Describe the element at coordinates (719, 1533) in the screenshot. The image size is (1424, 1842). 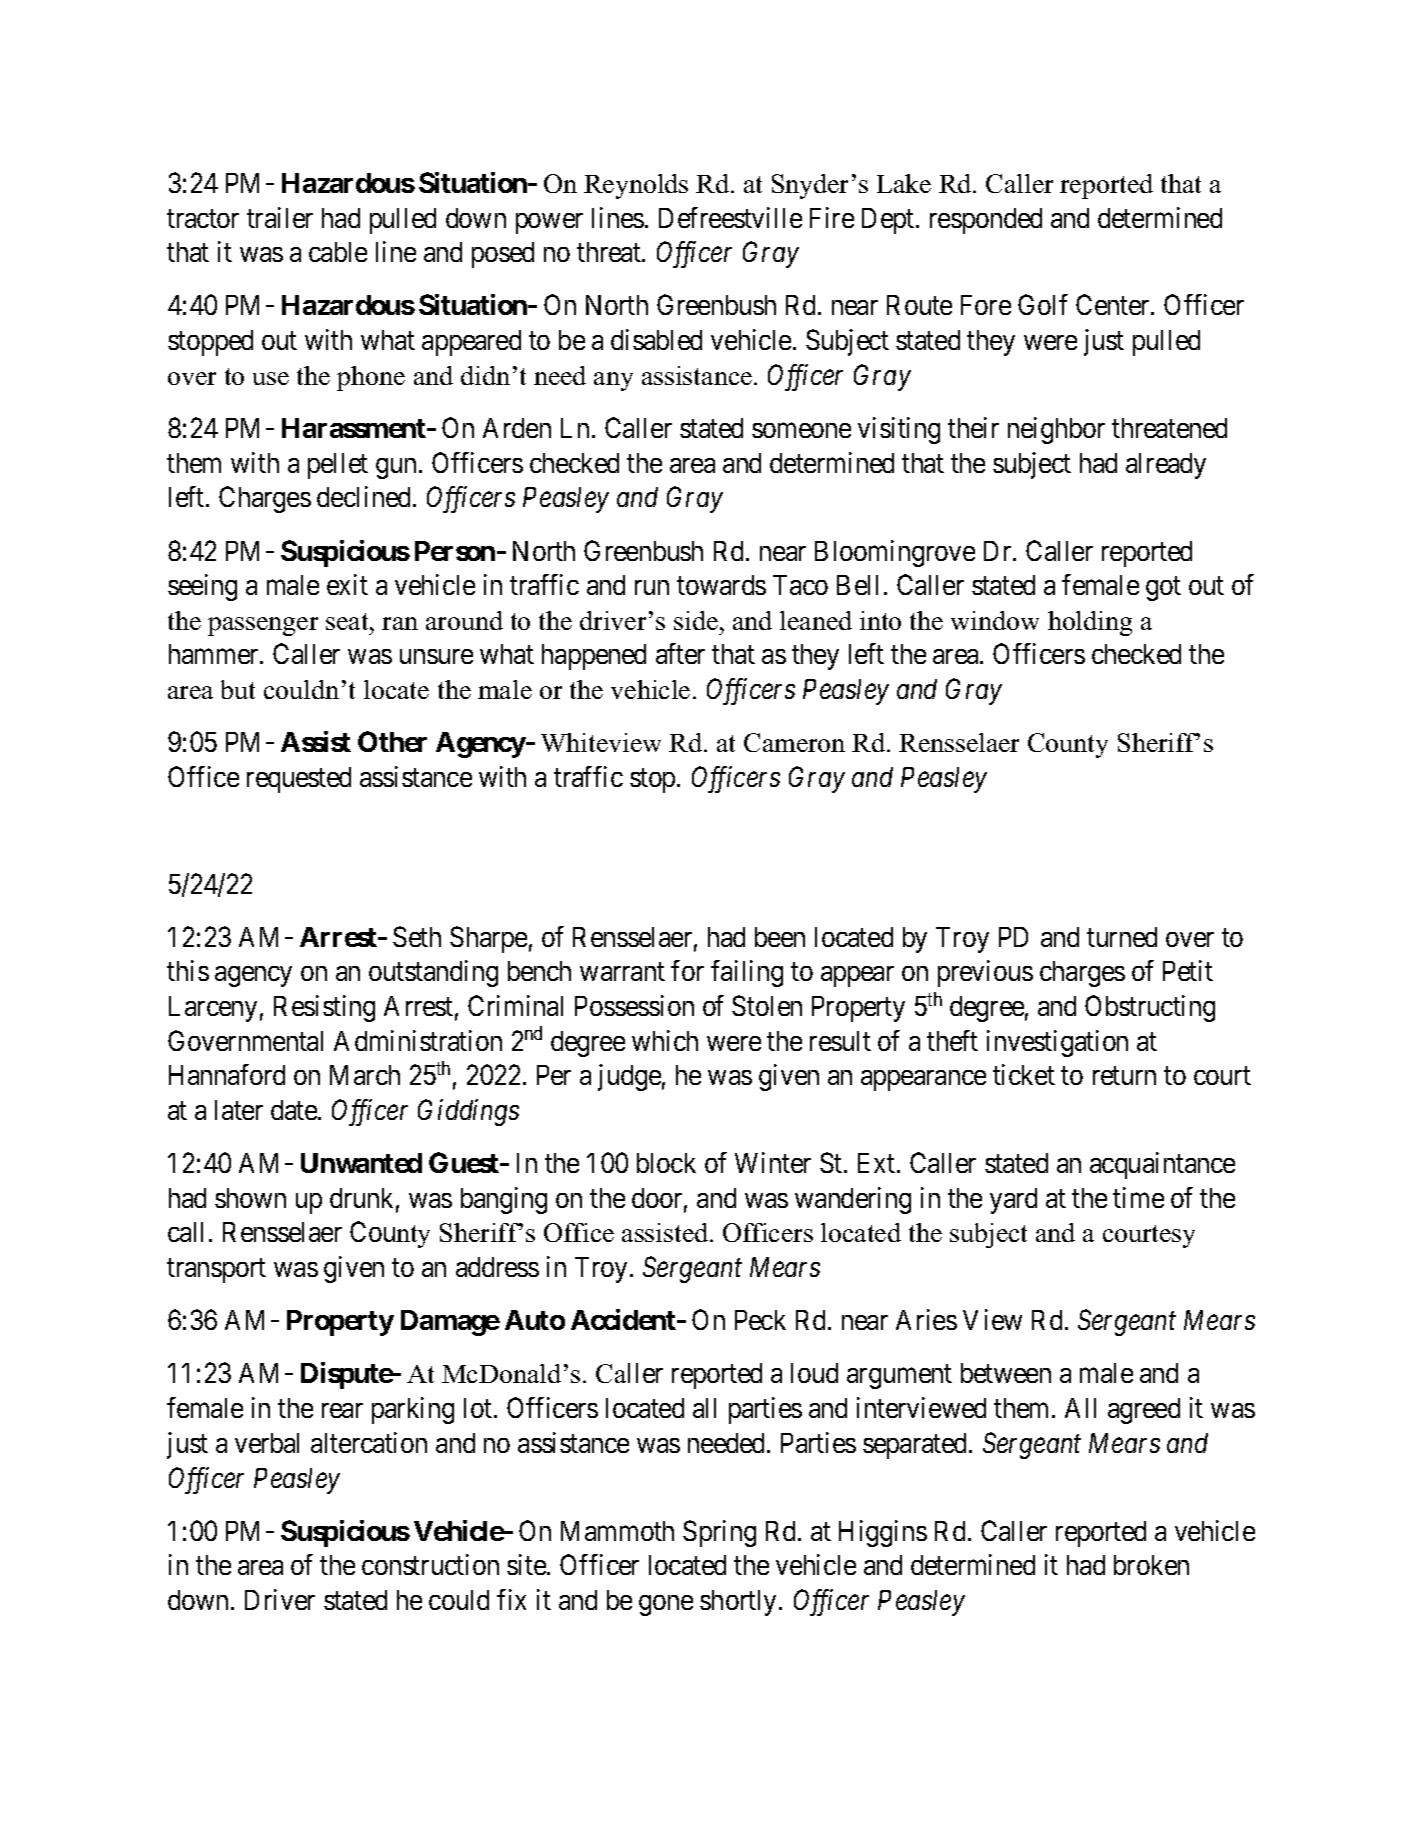
I see `Spring` at that location.
